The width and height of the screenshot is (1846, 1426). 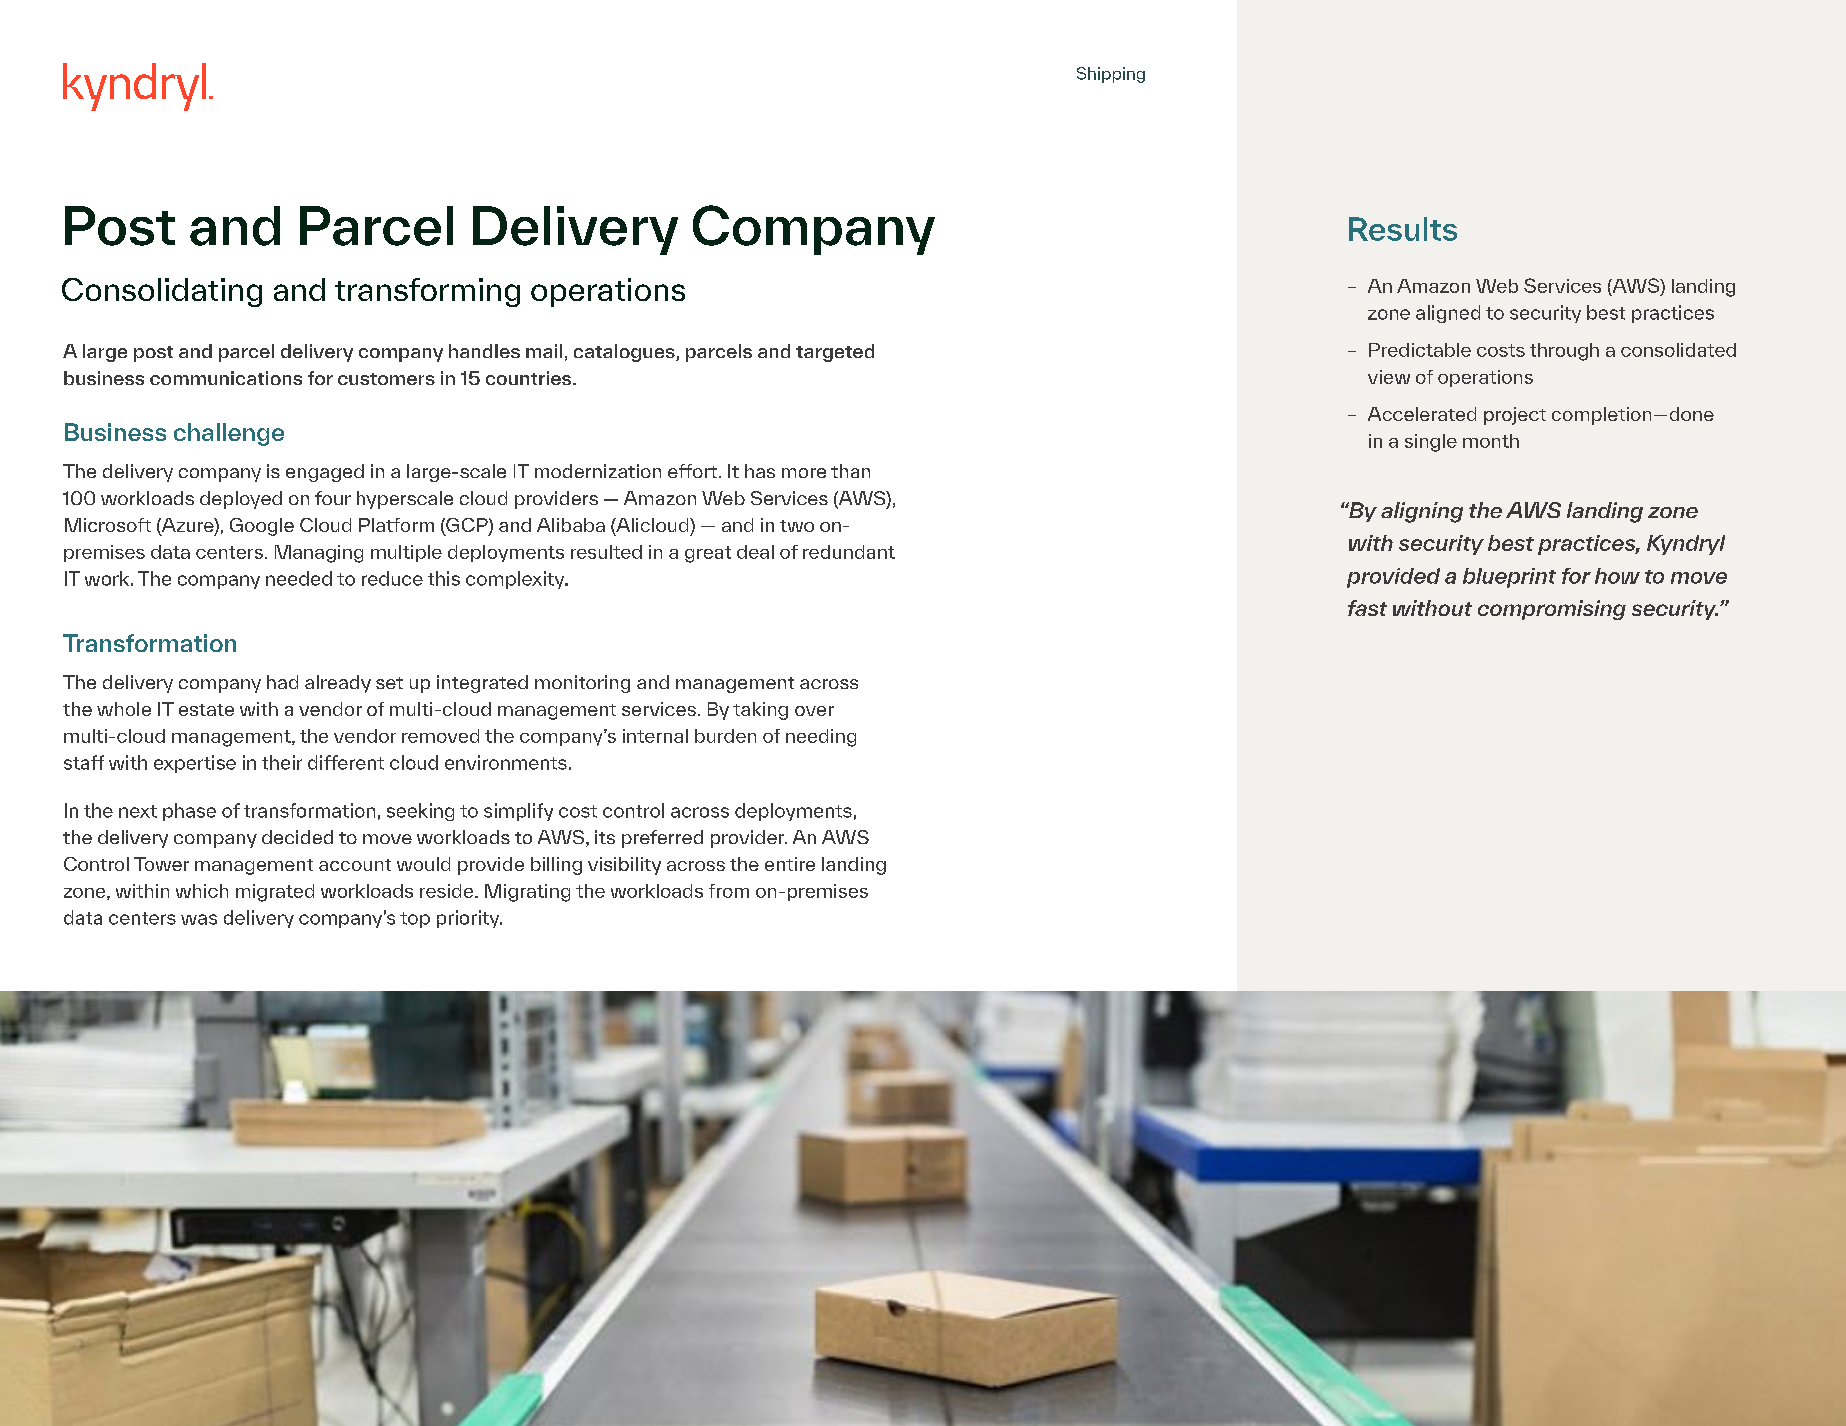 I want to click on from, so click(x=729, y=891).
